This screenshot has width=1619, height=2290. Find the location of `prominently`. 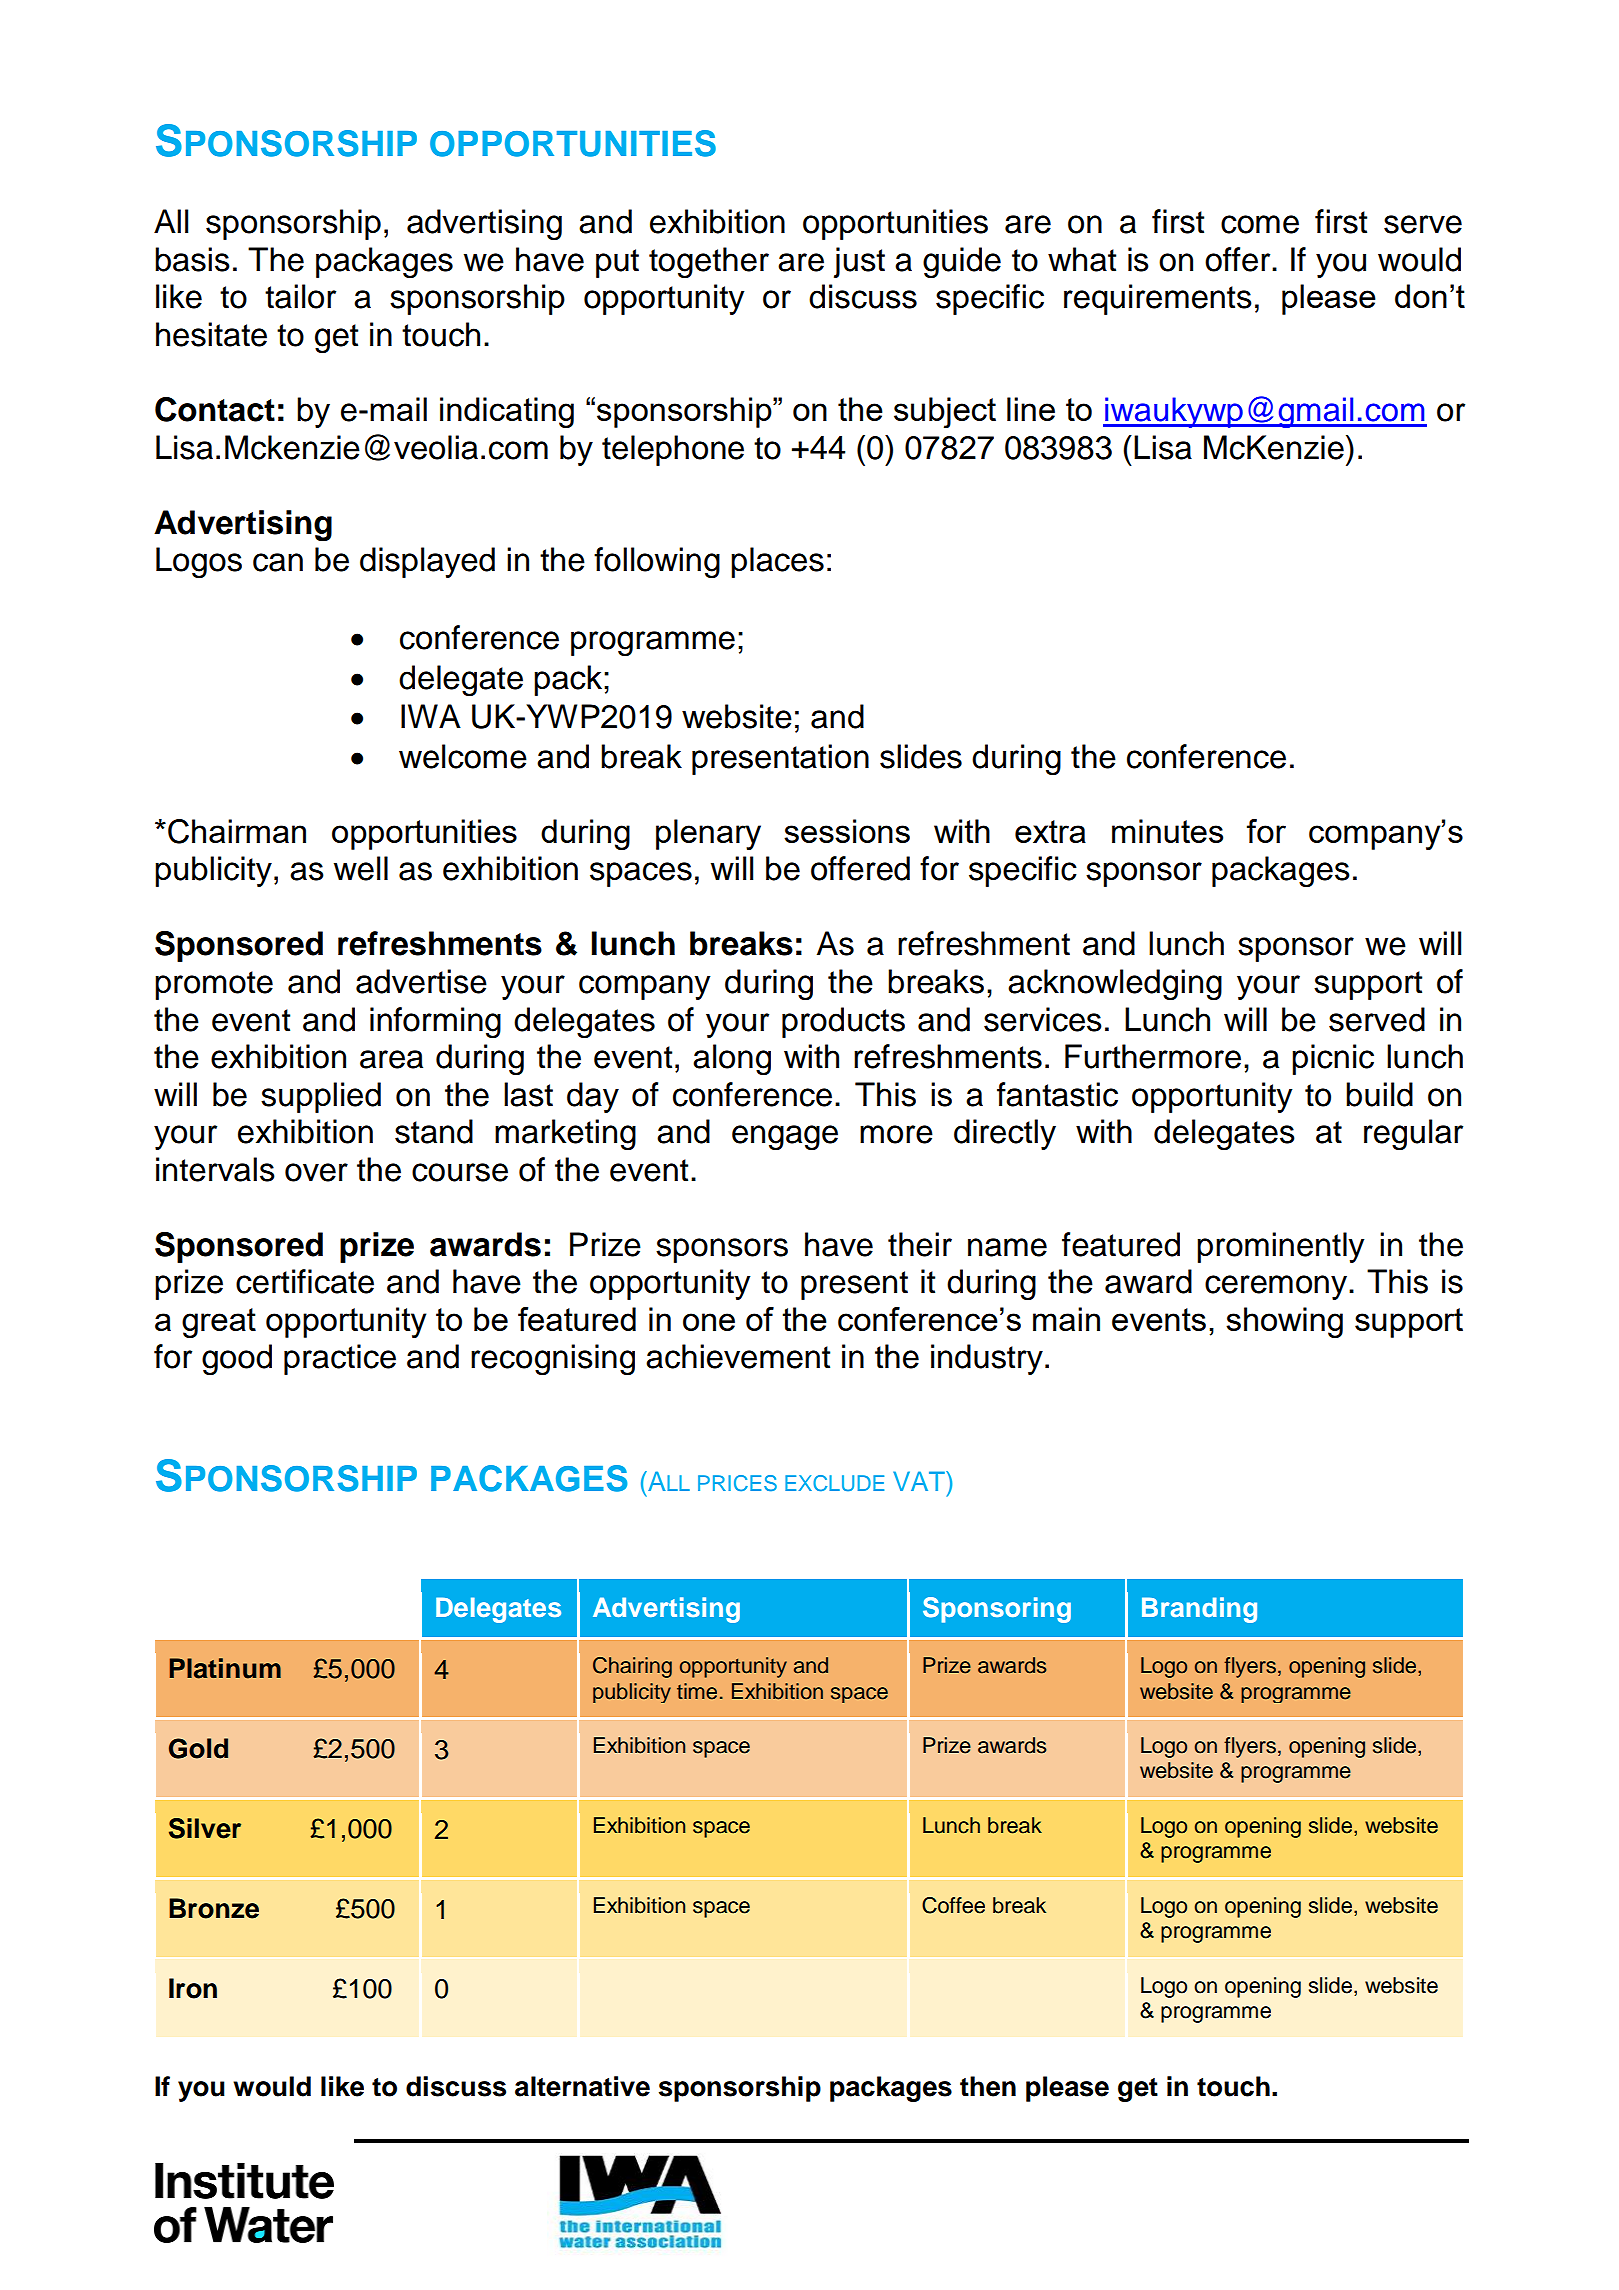

prominently is located at coordinates (1281, 1247).
